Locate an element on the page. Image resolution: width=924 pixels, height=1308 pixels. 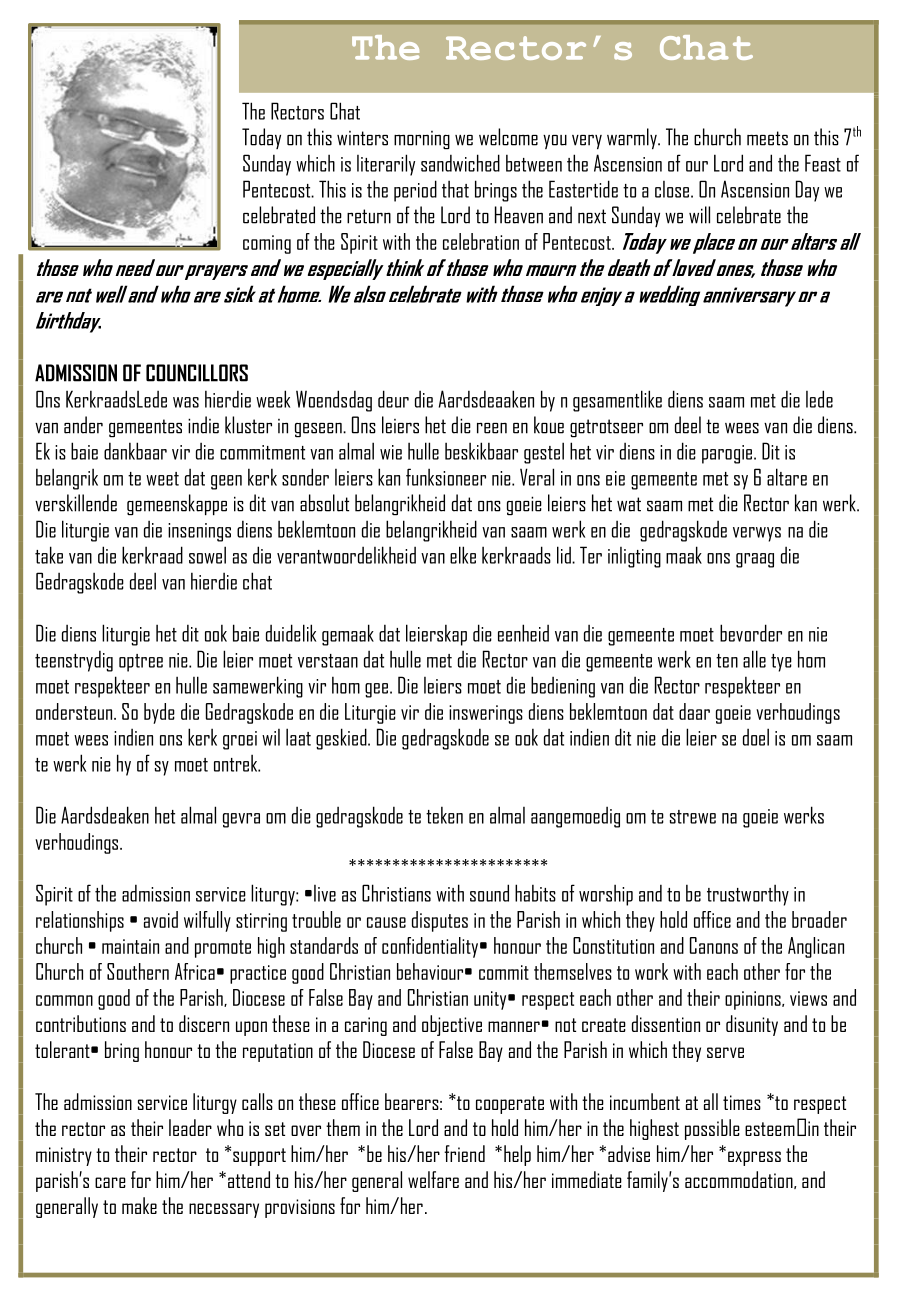
was is located at coordinates (186, 402).
